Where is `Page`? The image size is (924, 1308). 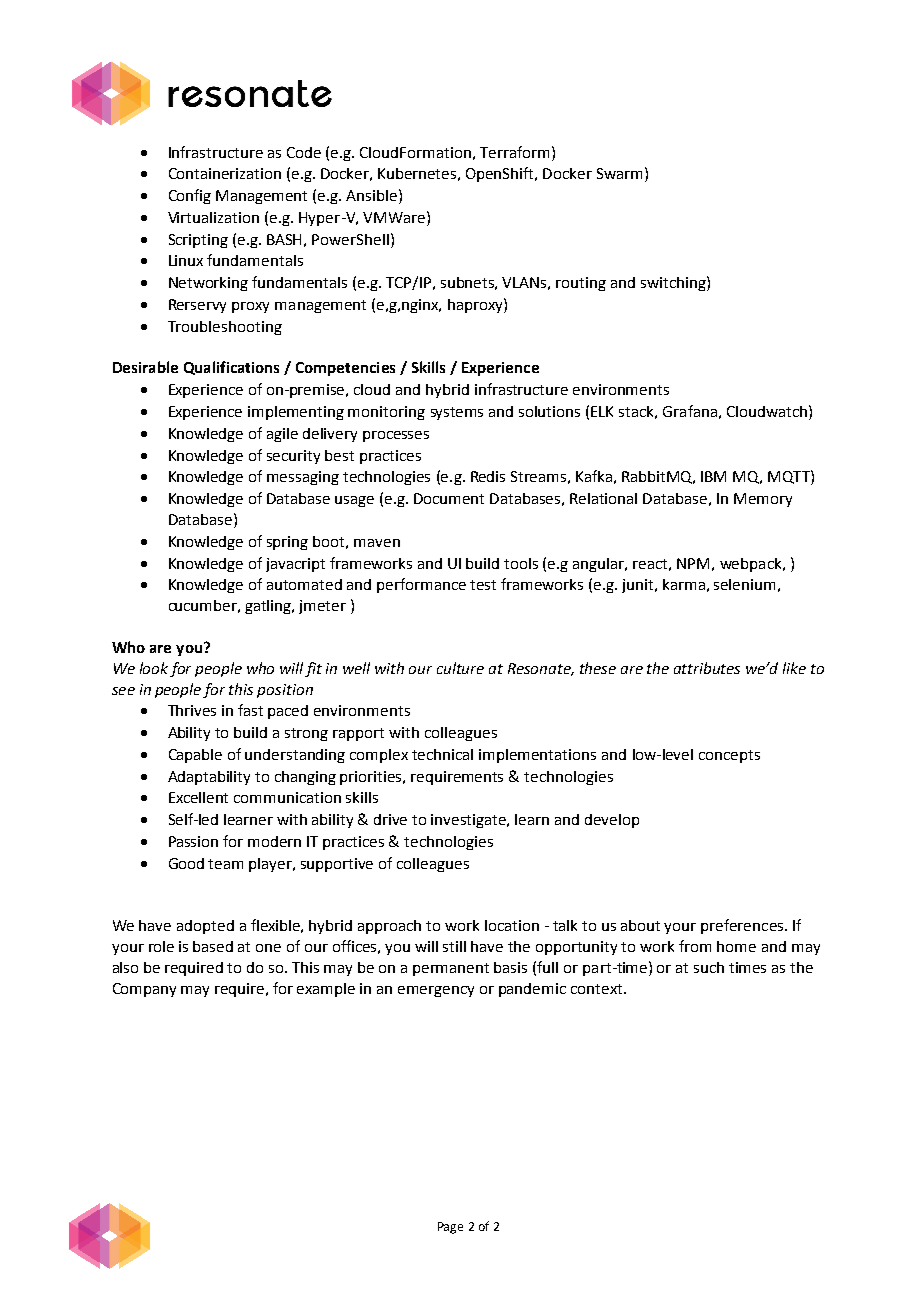 Page is located at coordinates (450, 1228).
